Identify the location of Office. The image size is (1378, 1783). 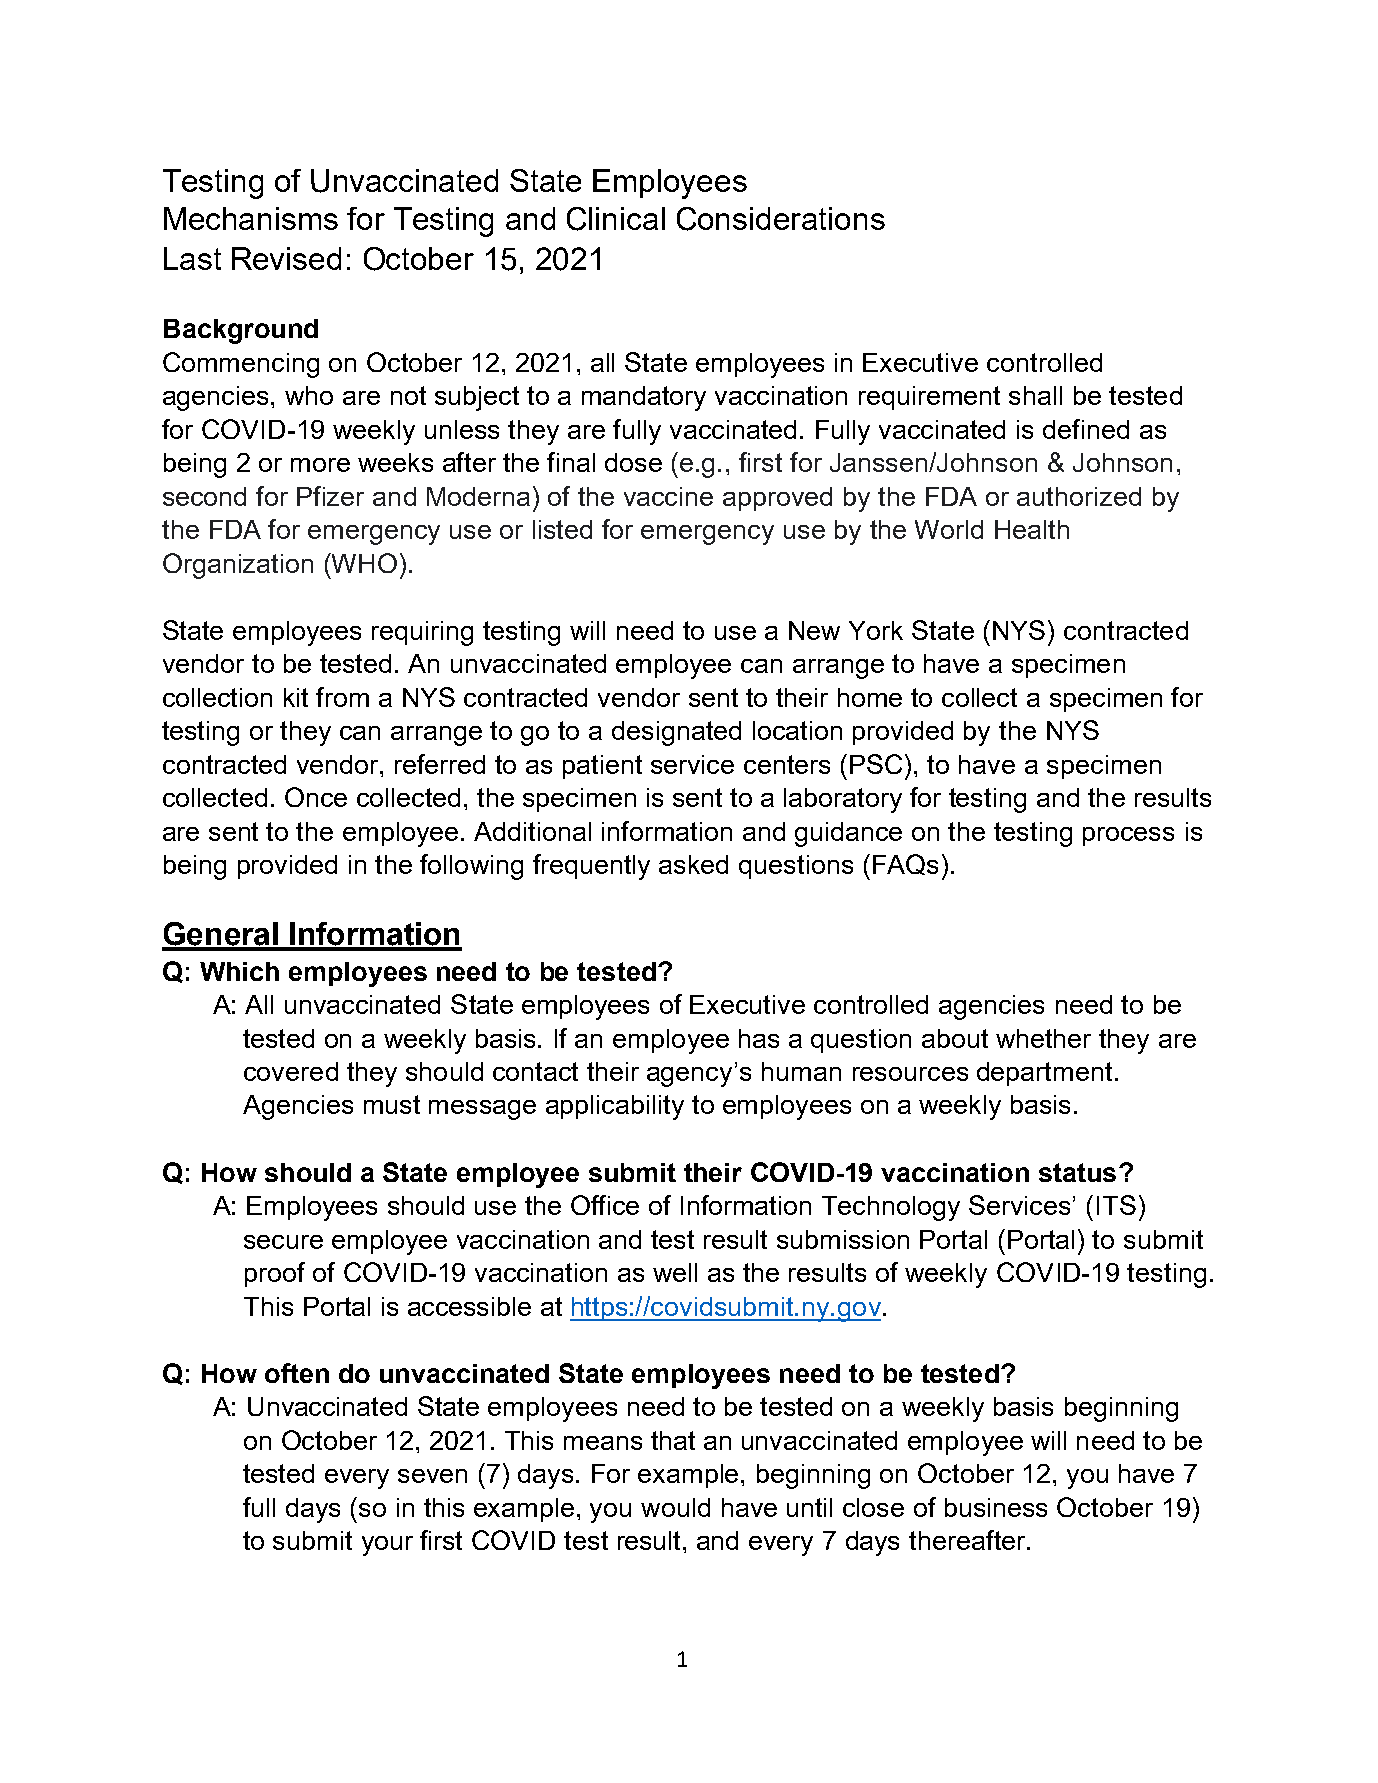
(605, 1205).
